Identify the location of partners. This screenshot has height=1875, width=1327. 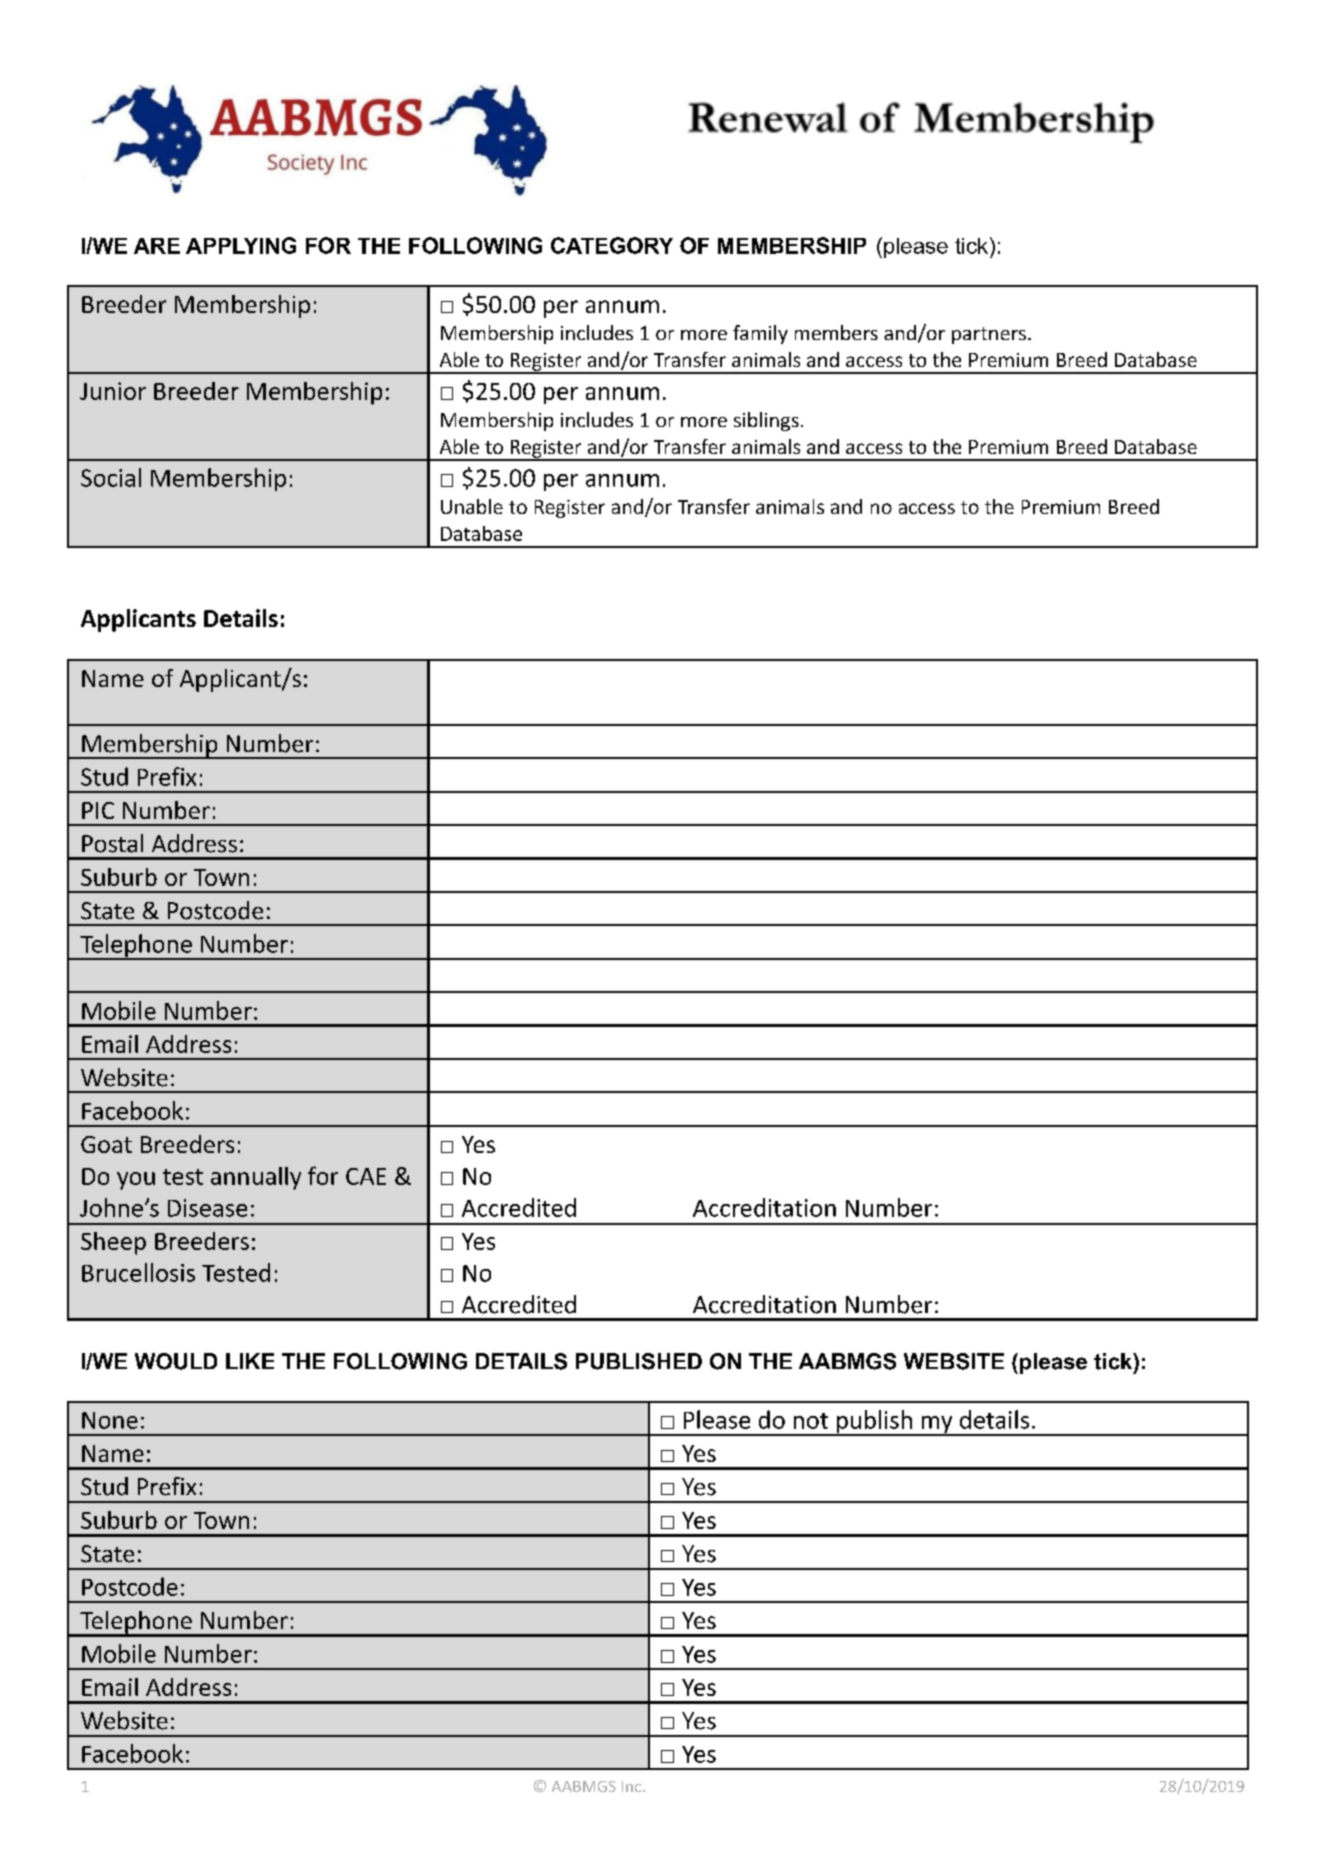
(989, 335).
